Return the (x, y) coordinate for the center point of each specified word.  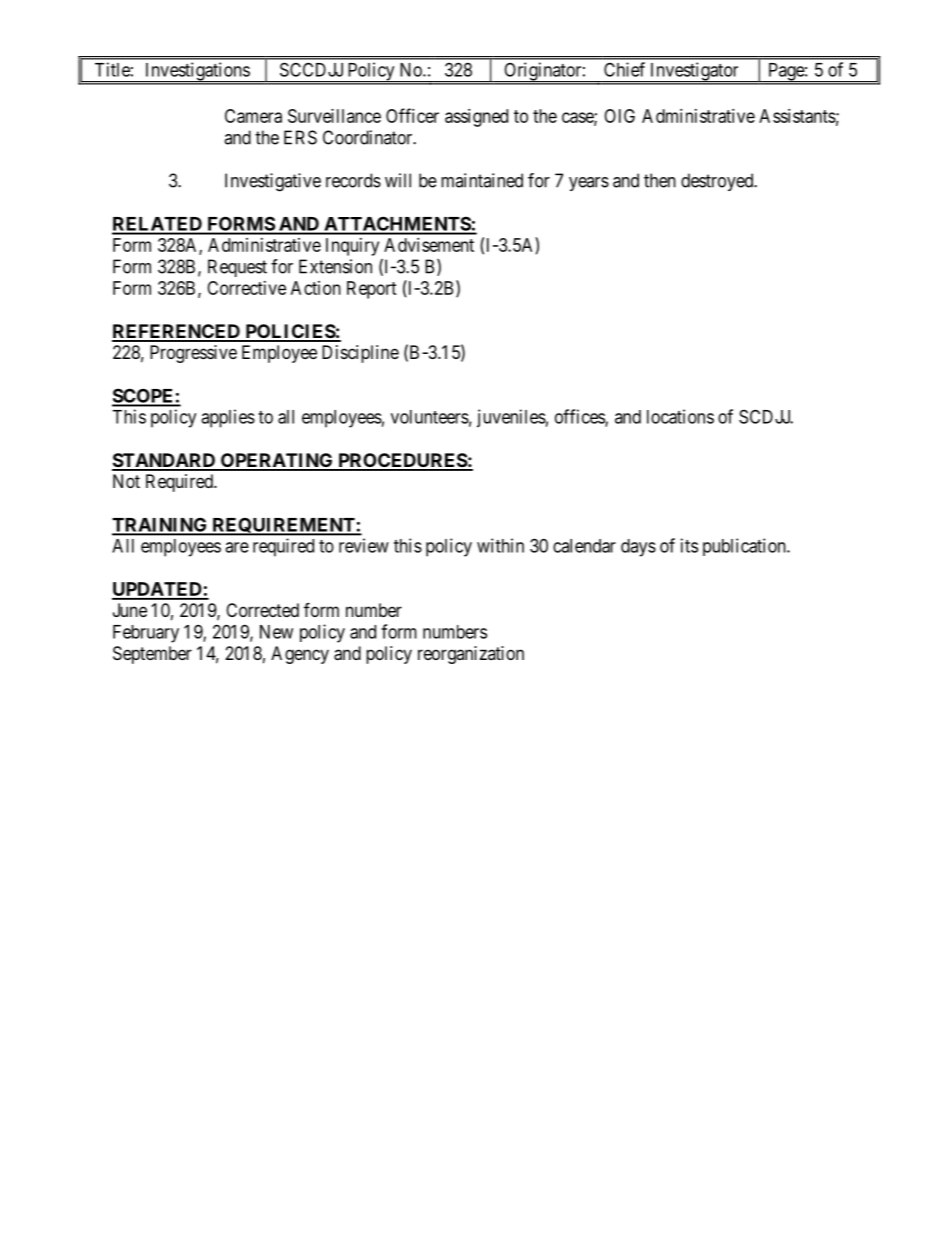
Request (237, 268)
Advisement (429, 245)
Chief (624, 69)
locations (680, 416)
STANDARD (165, 461)
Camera (253, 116)
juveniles (511, 418)
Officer (412, 115)
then (660, 180)
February (146, 634)
